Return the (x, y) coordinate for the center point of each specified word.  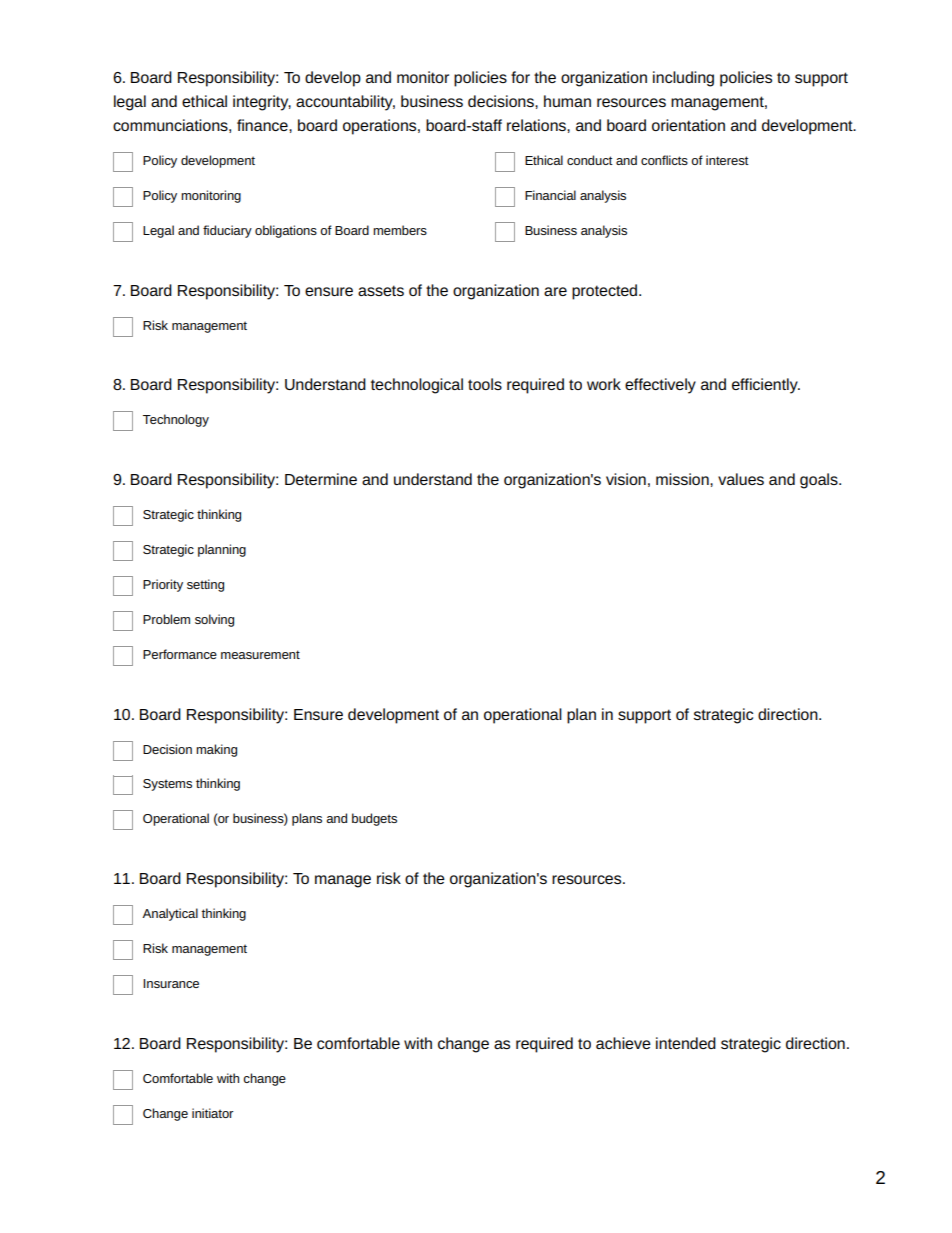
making (216, 750)
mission (683, 479)
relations (537, 125)
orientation (688, 125)
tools (485, 384)
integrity (262, 103)
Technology (176, 420)
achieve (623, 1043)
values (741, 479)
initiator (213, 1113)
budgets (374, 819)
